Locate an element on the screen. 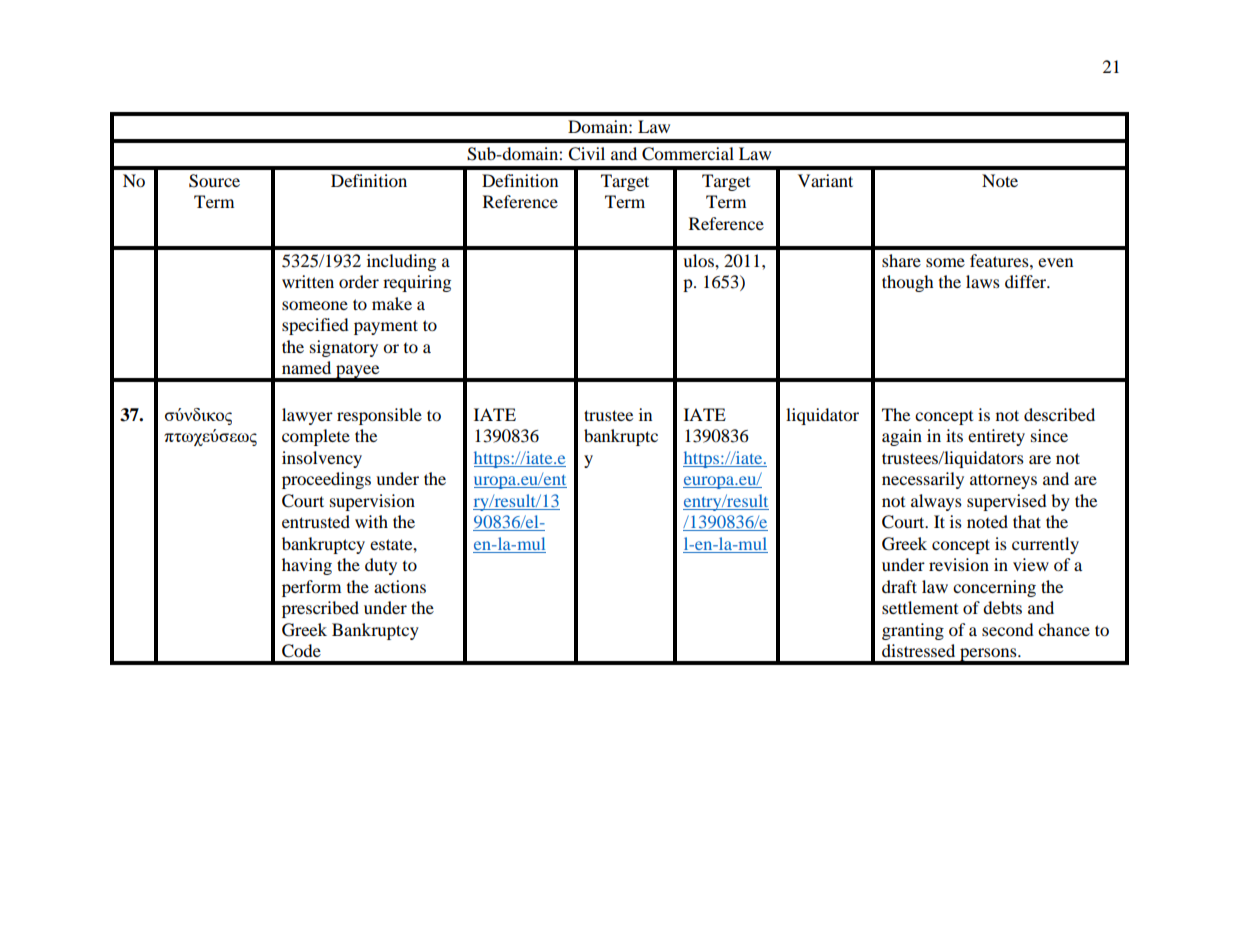 This screenshot has height=952, width=1233. duty is located at coordinates (381, 566).
